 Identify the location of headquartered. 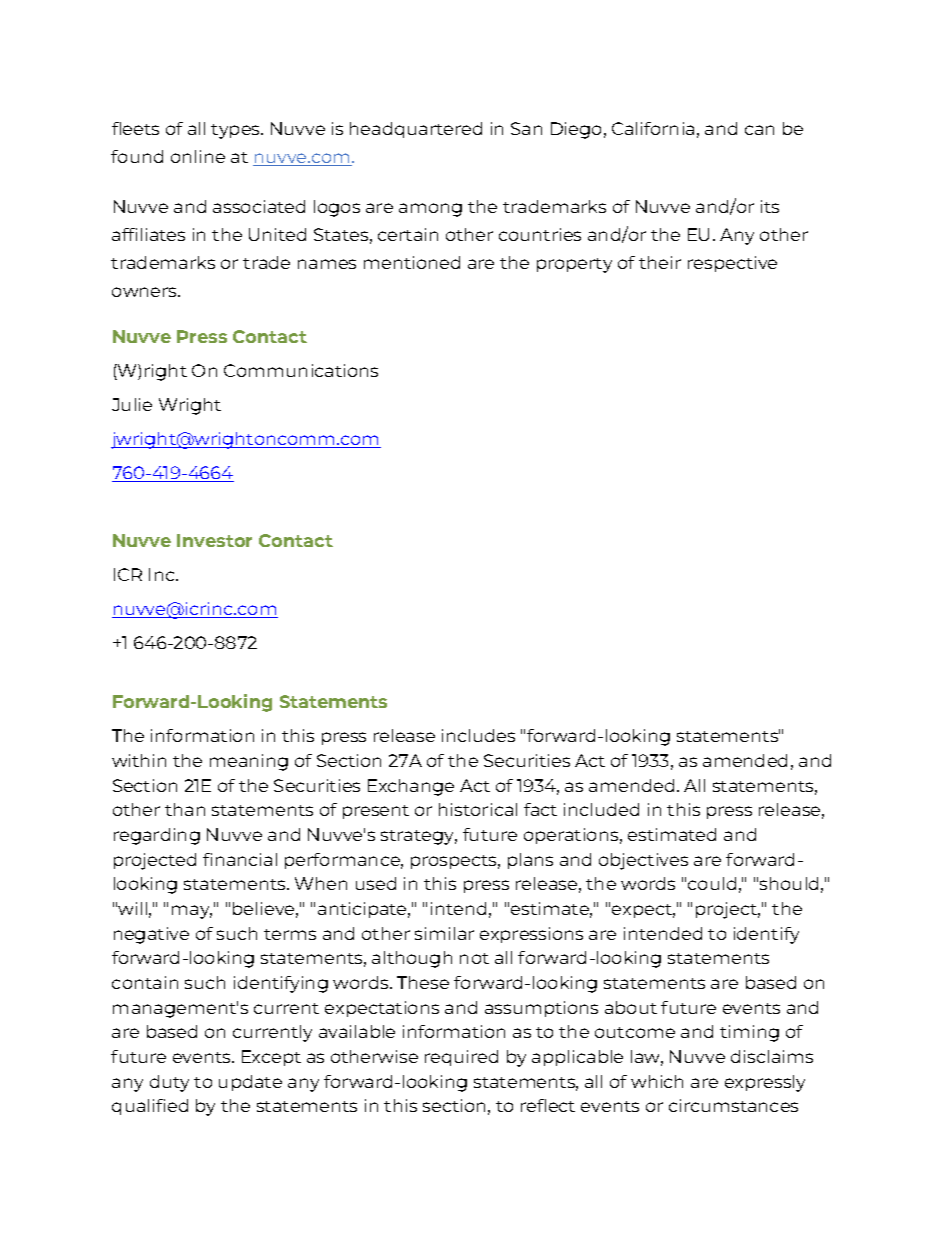
(416, 130).
